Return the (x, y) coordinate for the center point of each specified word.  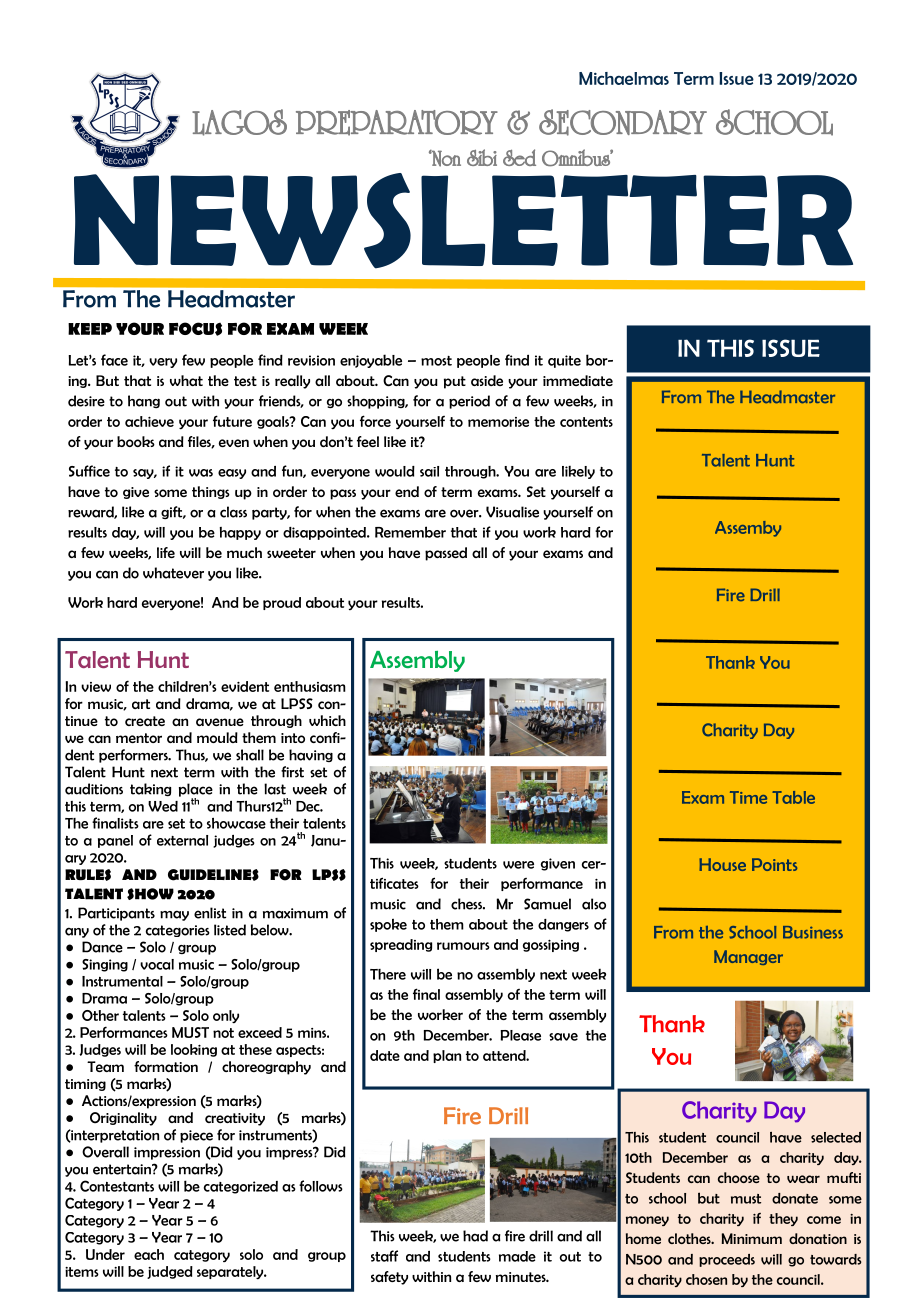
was (201, 473)
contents (586, 422)
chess (468, 904)
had (475, 1236)
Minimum (752, 1238)
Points (774, 864)
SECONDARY (623, 122)
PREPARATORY (397, 123)
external (182, 840)
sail (429, 471)
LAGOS (239, 122)
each (149, 1254)
